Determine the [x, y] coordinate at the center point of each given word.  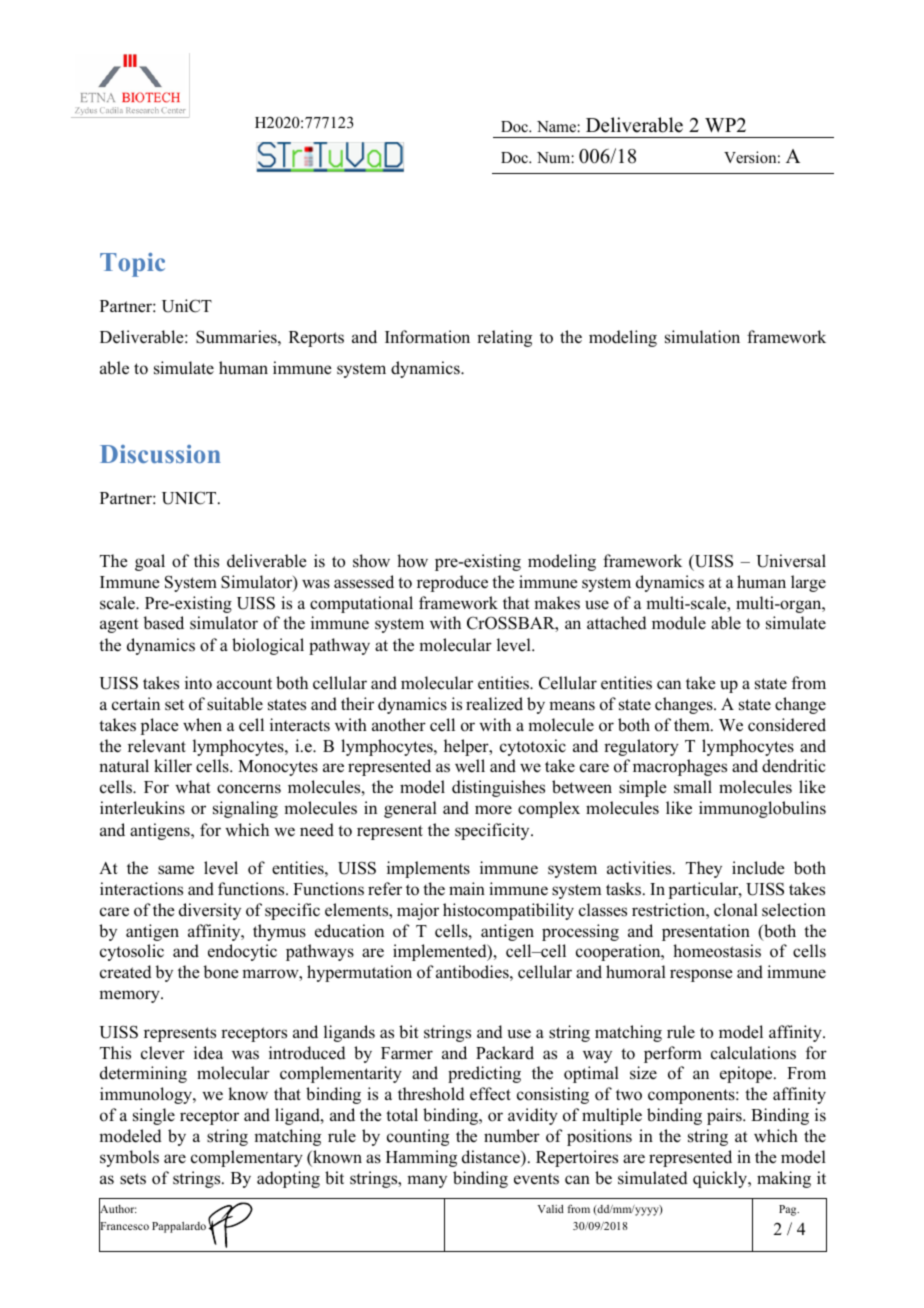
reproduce [452, 583]
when [202, 724]
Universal [791, 561]
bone [221, 972]
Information [427, 337]
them [693, 725]
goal [150, 562]
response [701, 975]
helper [467, 747]
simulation [702, 337]
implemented [441, 952]
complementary [247, 1158]
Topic [132, 265]
